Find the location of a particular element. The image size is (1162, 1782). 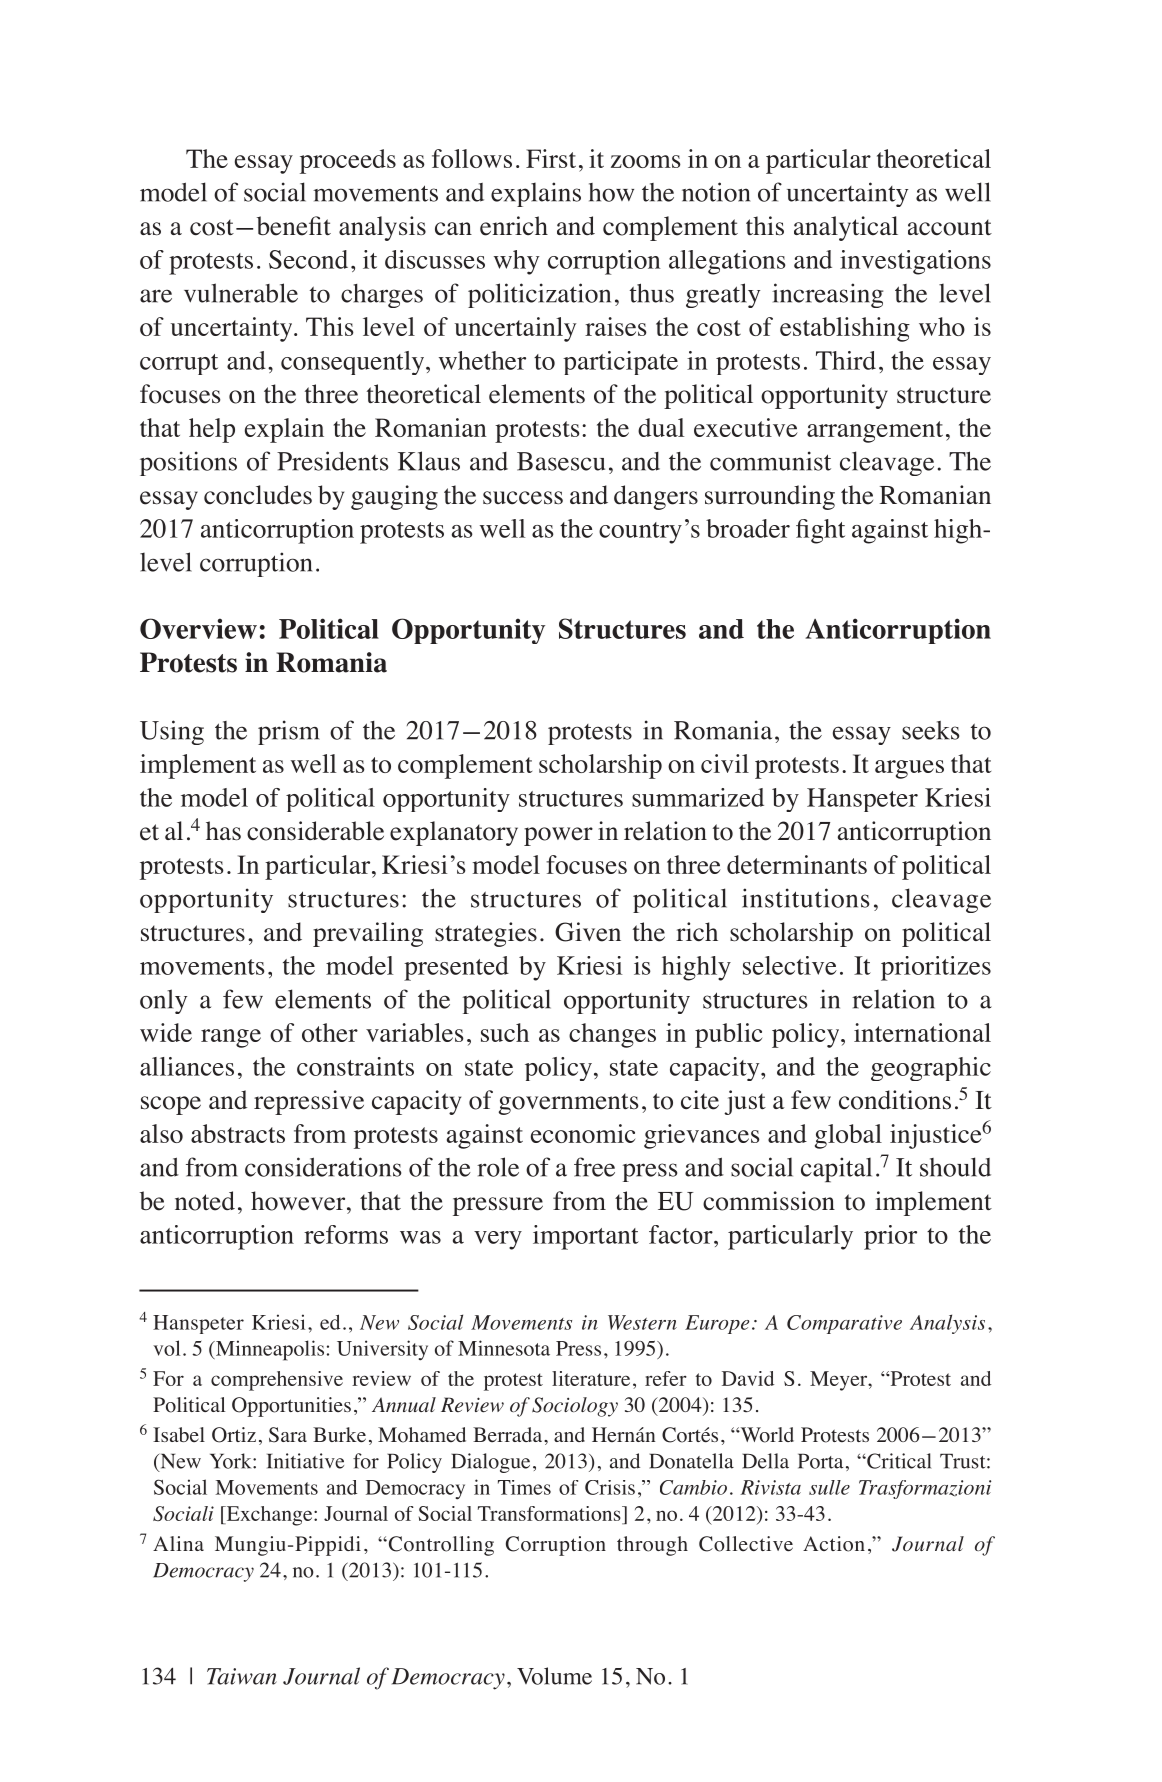

Taiwan is located at coordinates (242, 1676).
